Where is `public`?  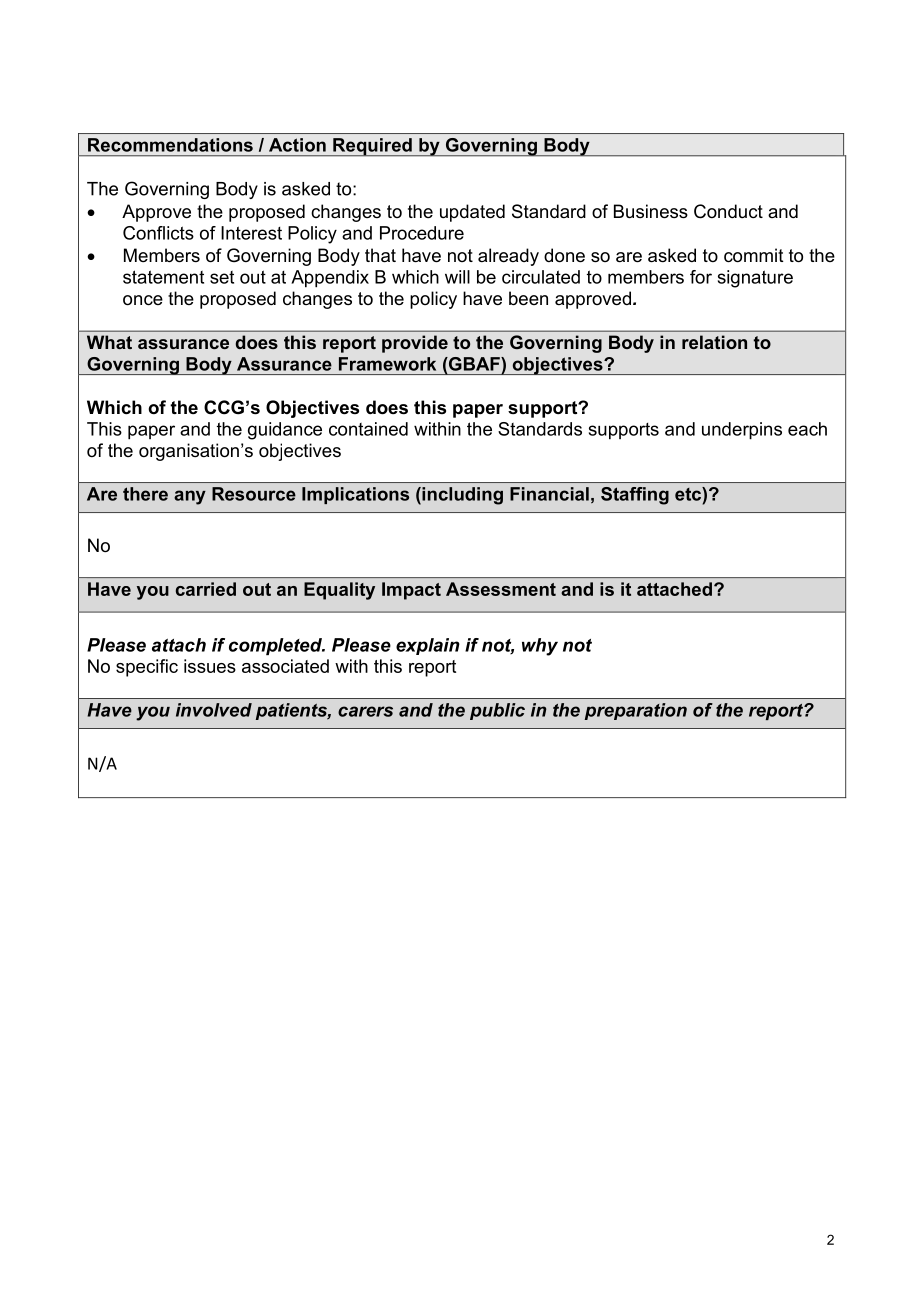
public is located at coordinates (497, 711).
